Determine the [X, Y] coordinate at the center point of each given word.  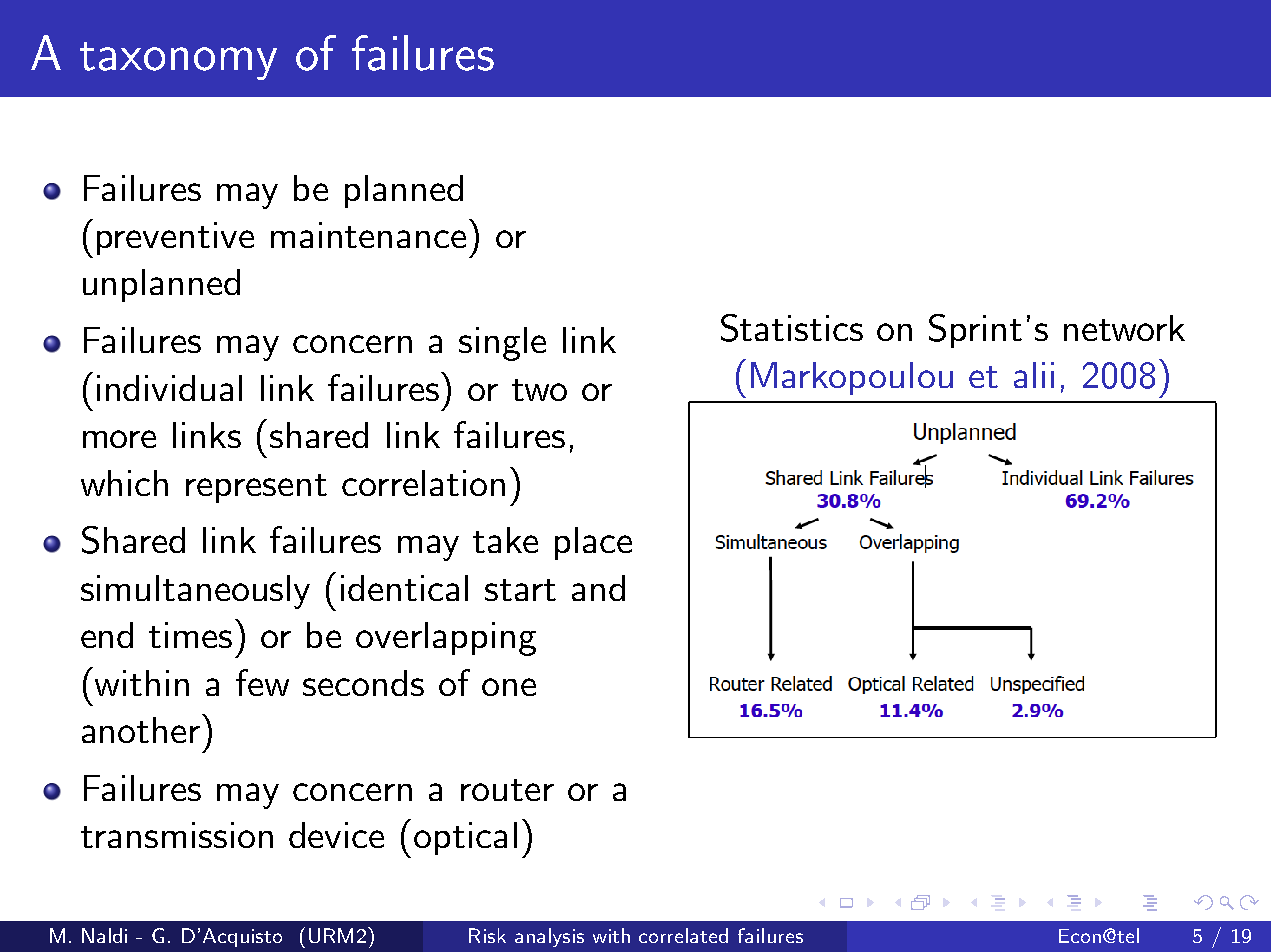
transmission [177, 835]
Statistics [792, 328]
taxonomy [178, 61]
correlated [683, 935]
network [1124, 328]
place [593, 543]
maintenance [368, 235]
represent [256, 488]
